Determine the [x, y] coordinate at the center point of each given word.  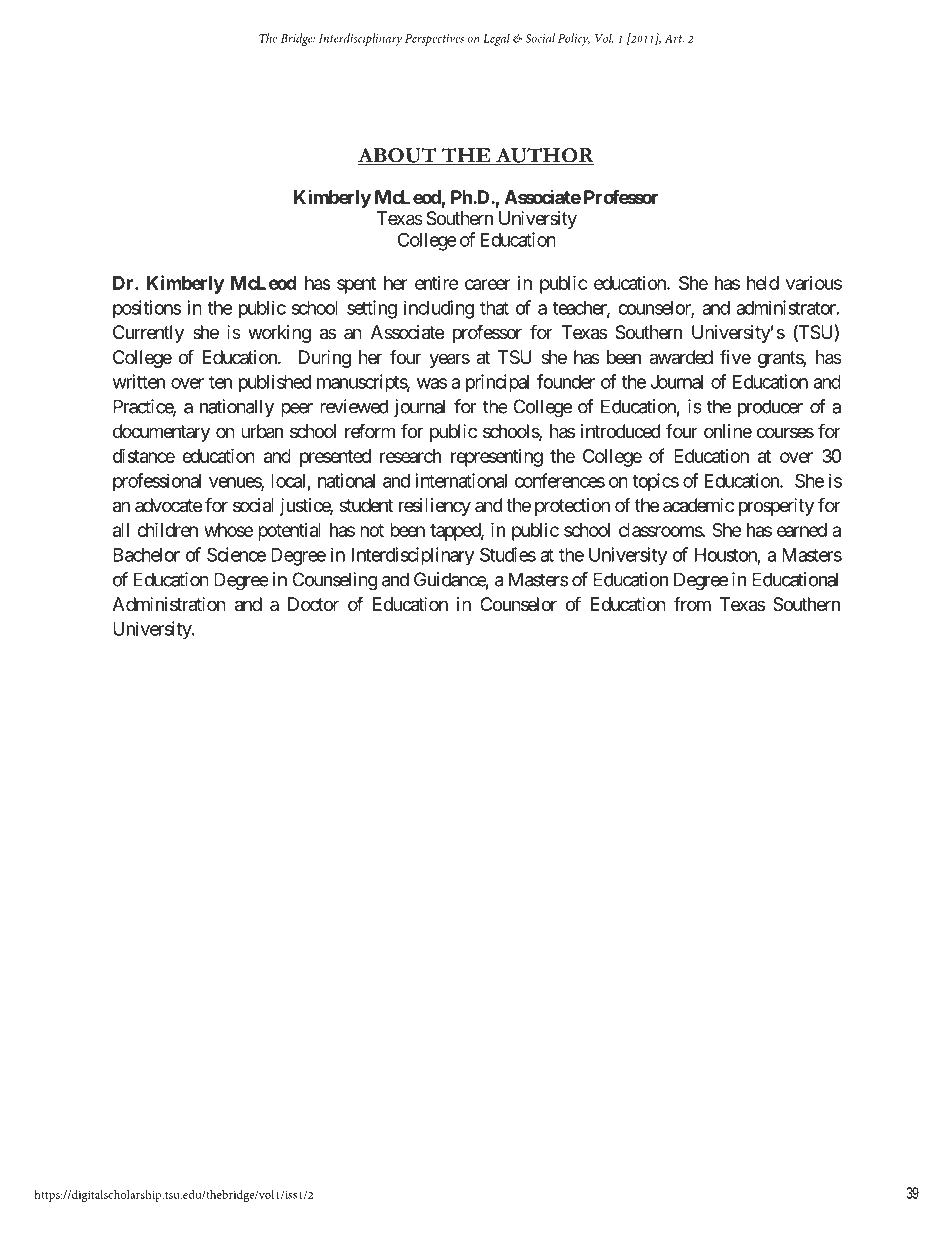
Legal [496, 39]
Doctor [313, 604]
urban [262, 431]
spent [356, 285]
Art [674, 38]
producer [770, 408]
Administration [169, 604]
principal [497, 383]
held [763, 283]
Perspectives [434, 40]
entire [437, 283]
